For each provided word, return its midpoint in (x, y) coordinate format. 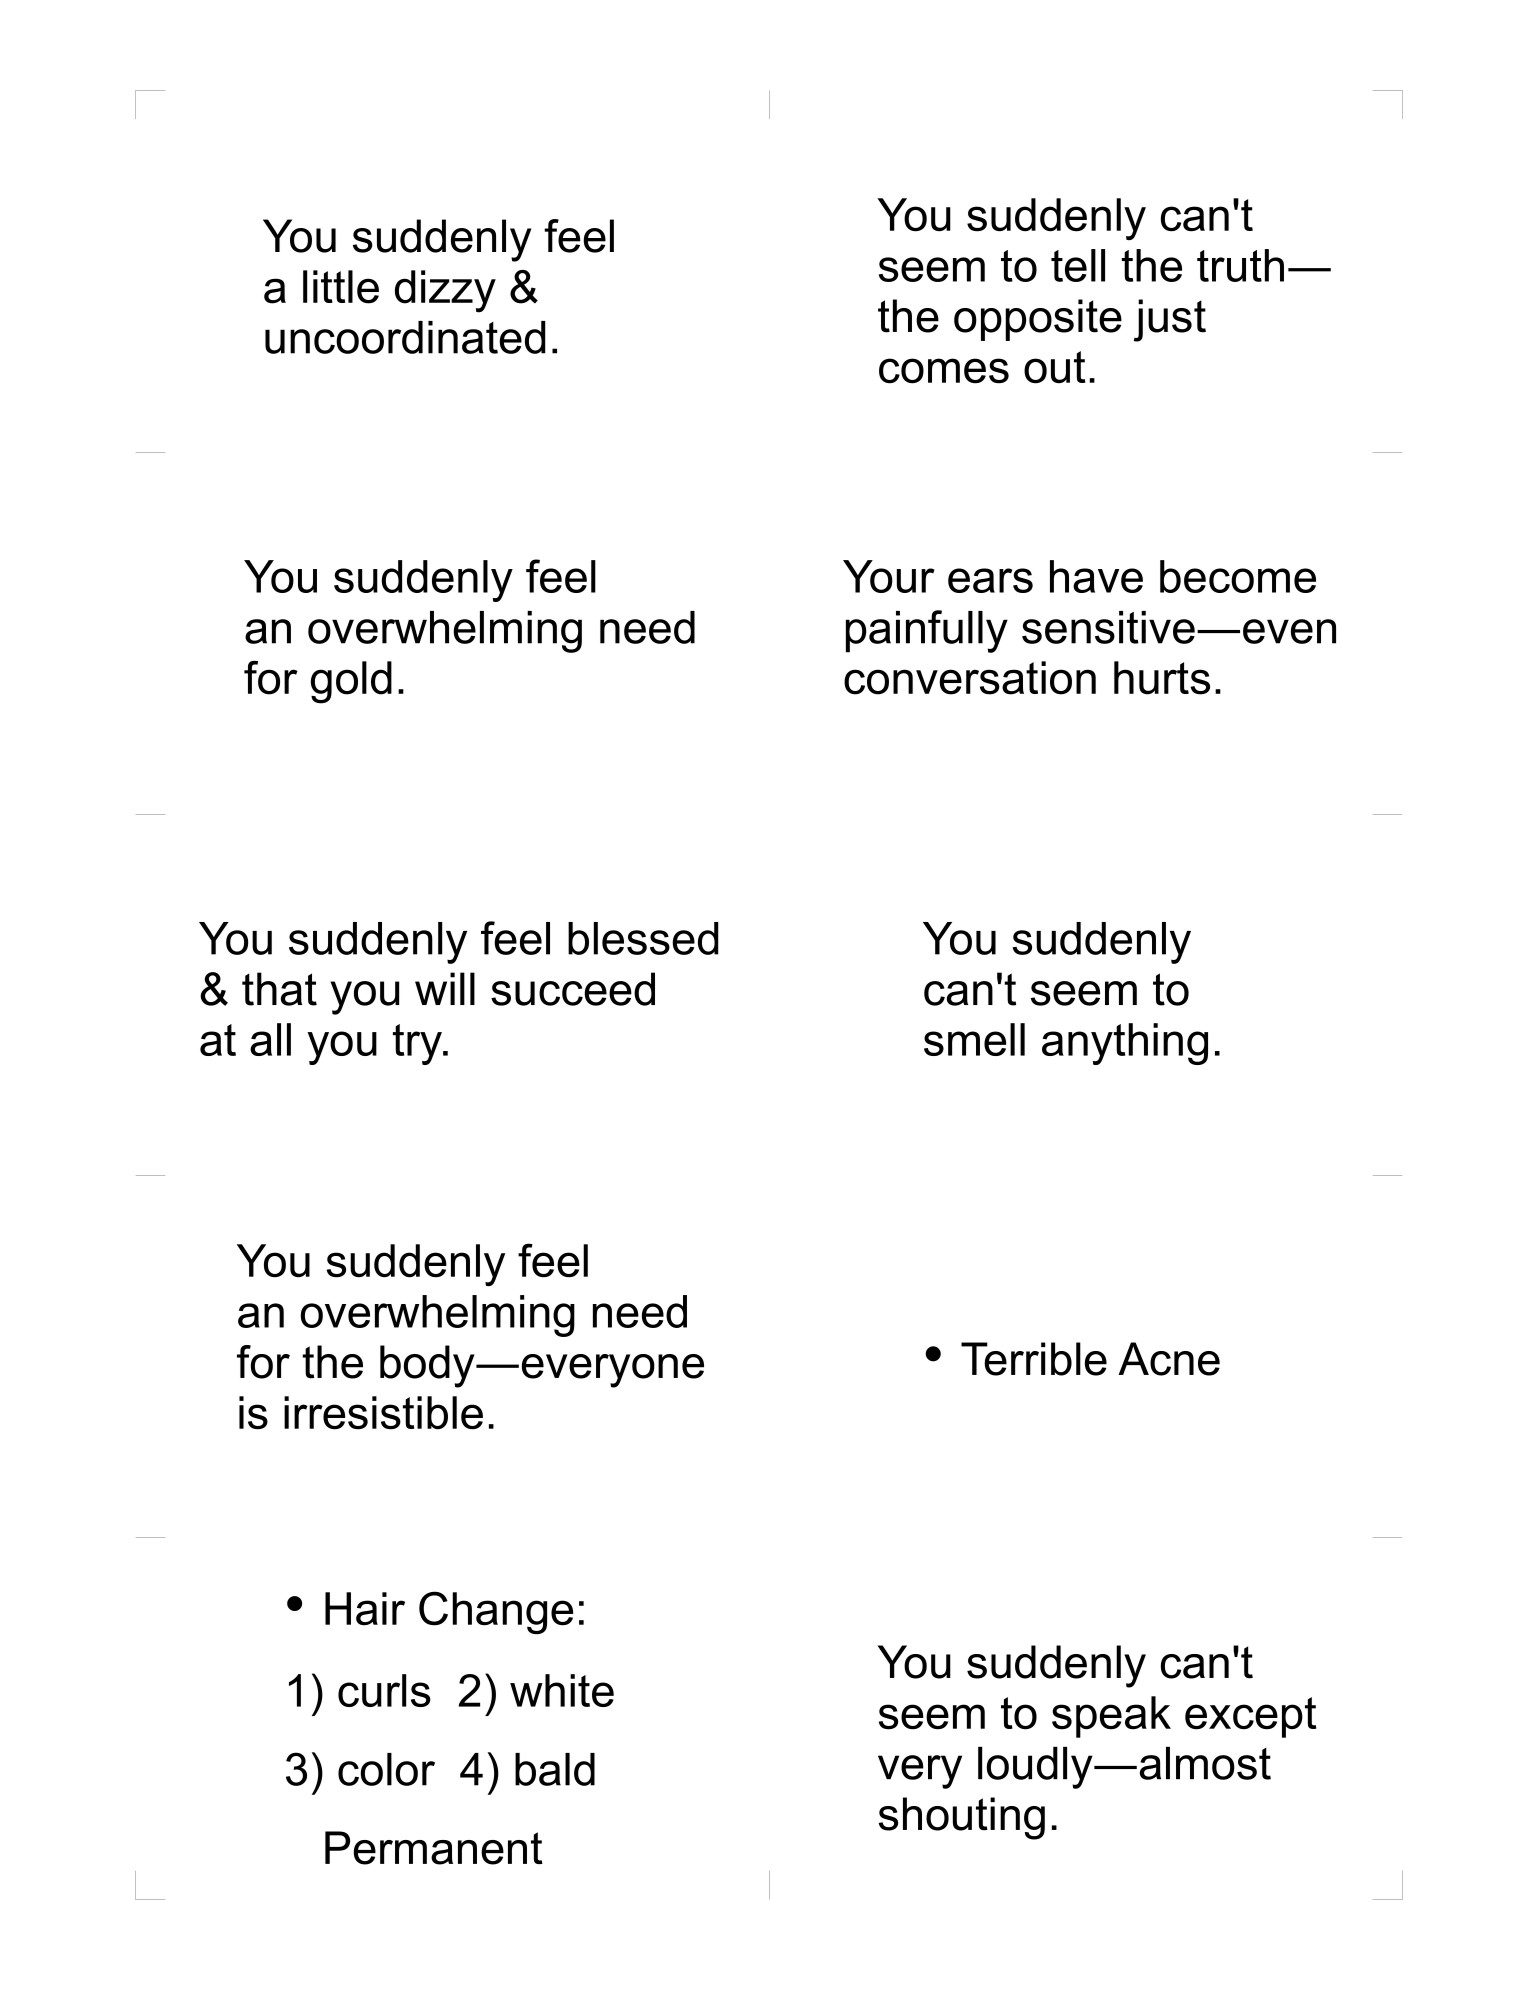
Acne (1169, 1359)
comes (944, 371)
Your (889, 576)
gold (351, 682)
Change (496, 1613)
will (445, 988)
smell (974, 1039)
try (418, 1044)
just (1170, 320)
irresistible (383, 1413)
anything (1125, 1044)
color (386, 1769)
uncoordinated (405, 337)
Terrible (1034, 1359)
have (1096, 576)
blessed (643, 938)
